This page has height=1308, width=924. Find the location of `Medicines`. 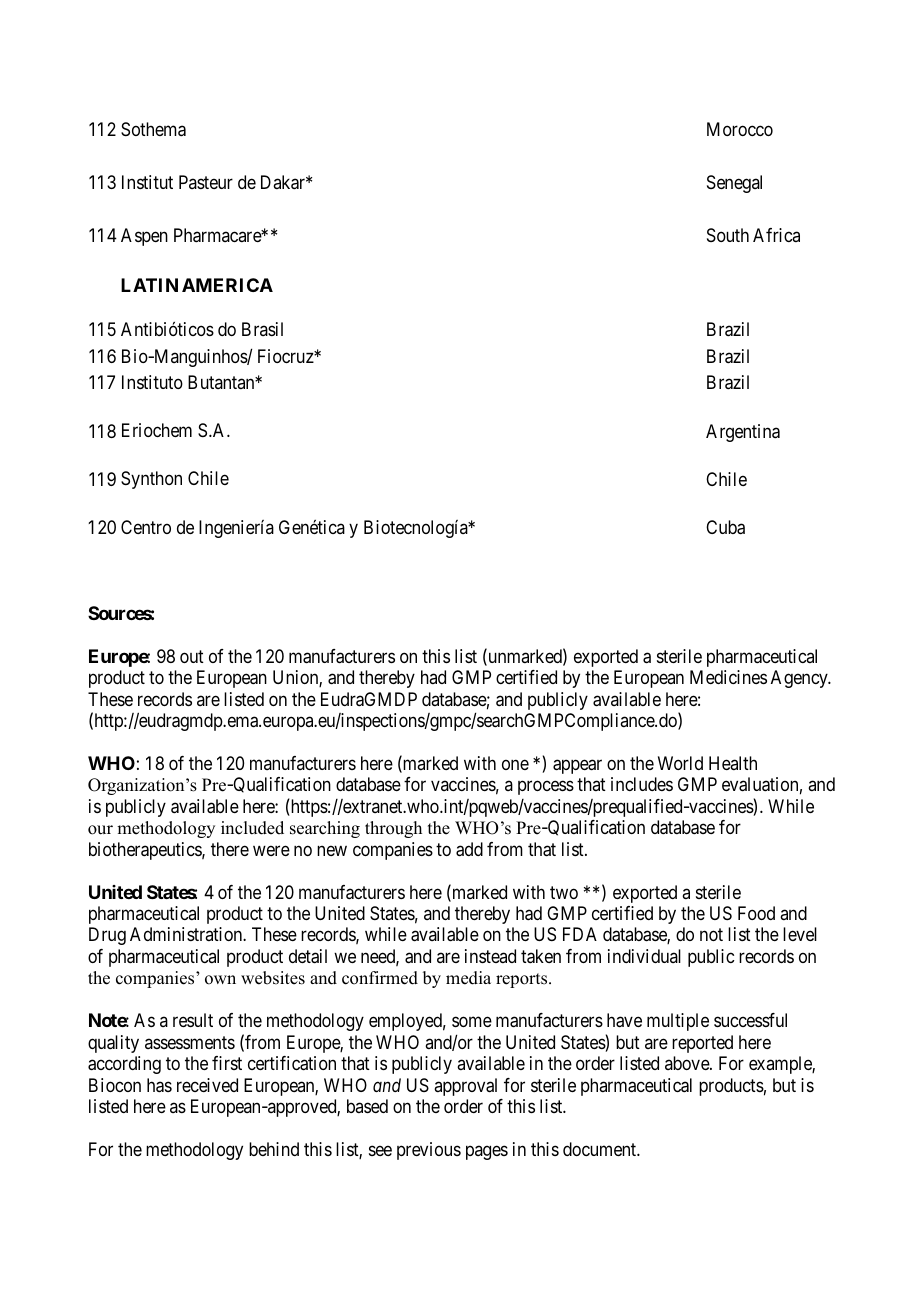

Medicines is located at coordinates (728, 677).
